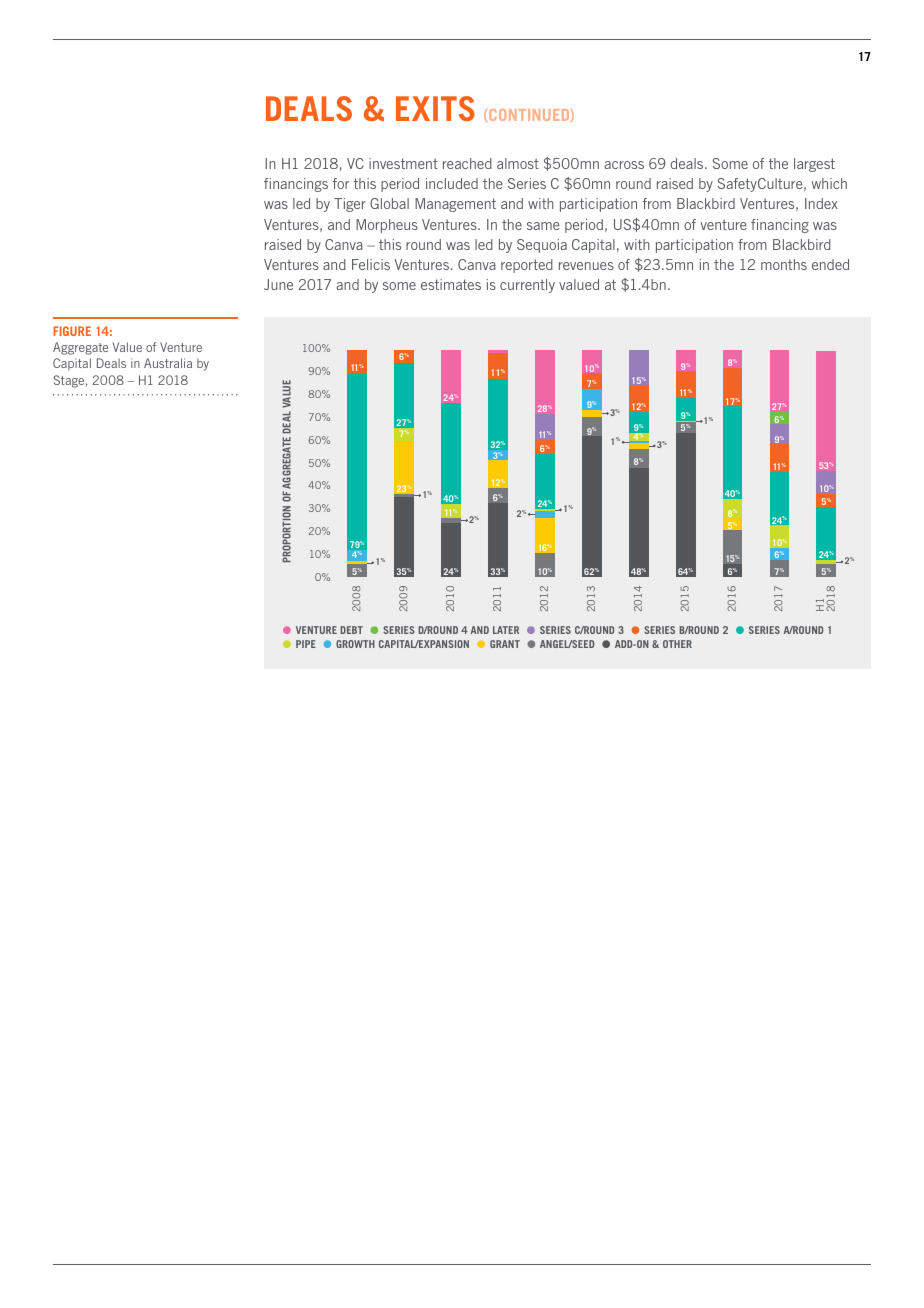 This page has width=924, height=1308. I want to click on months, so click(784, 264).
